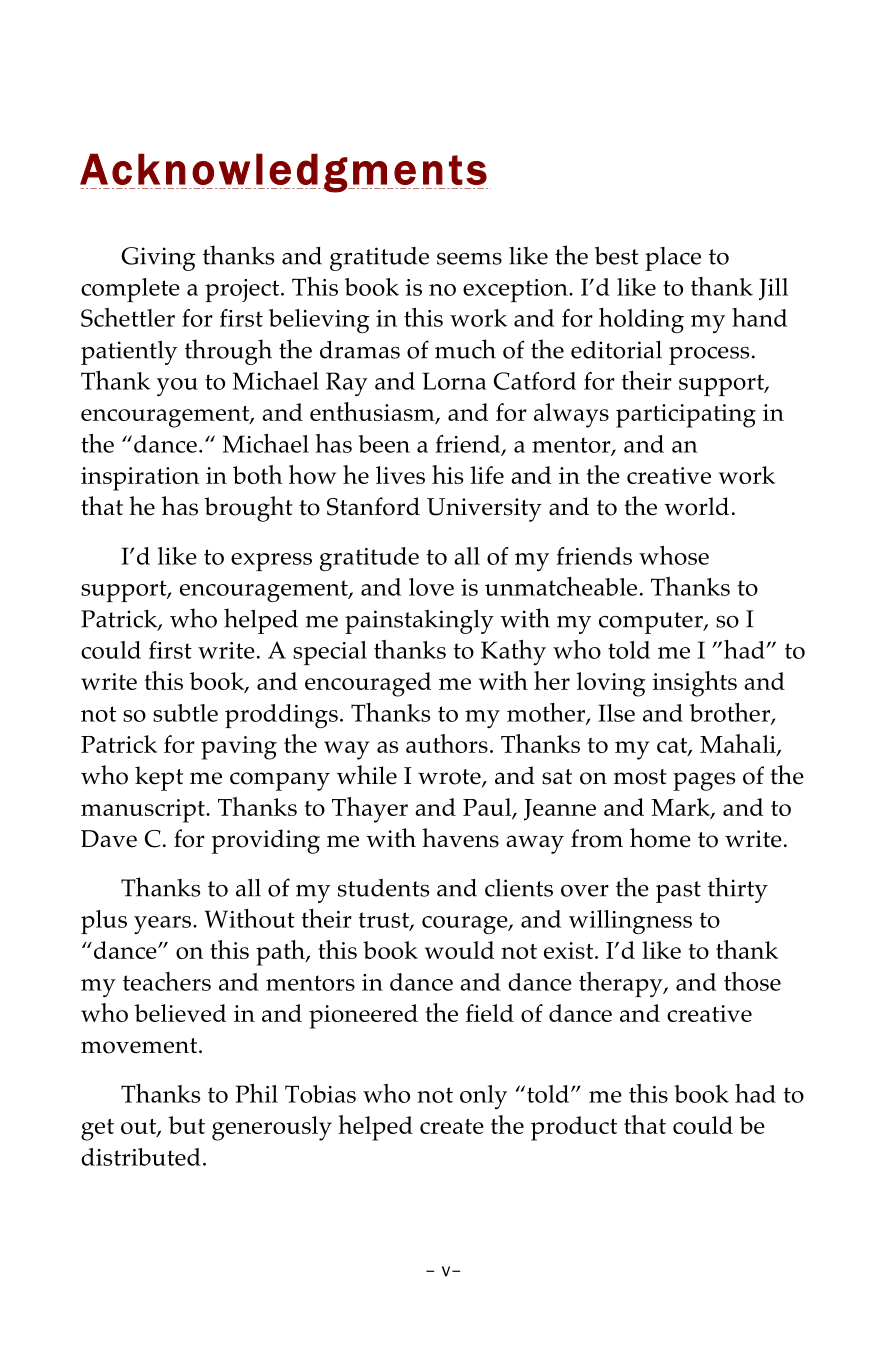 This document has width=887, height=1372. I want to click on subtle, so click(185, 713).
